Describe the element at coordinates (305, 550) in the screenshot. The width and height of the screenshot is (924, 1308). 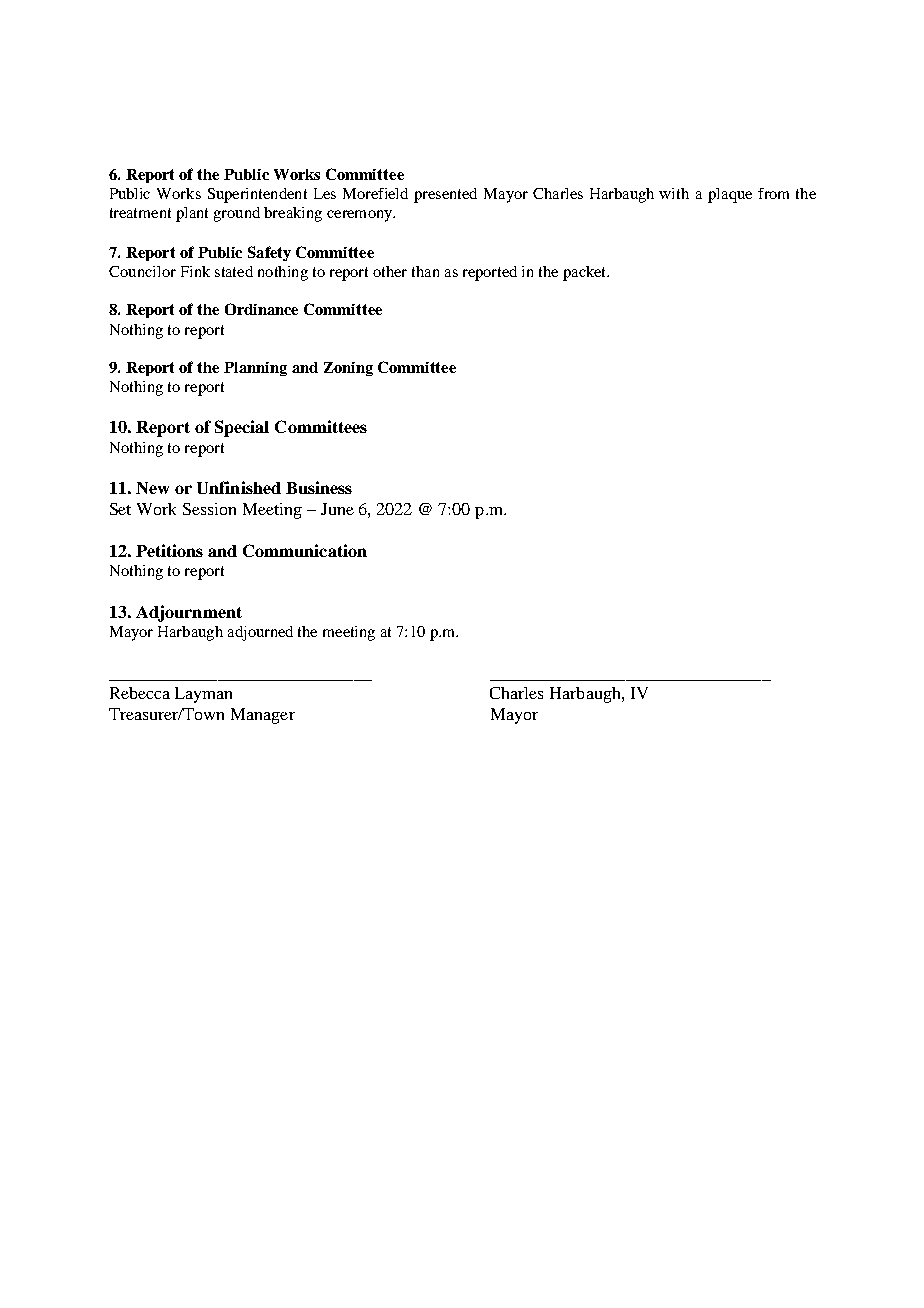
I see `Communication` at that location.
